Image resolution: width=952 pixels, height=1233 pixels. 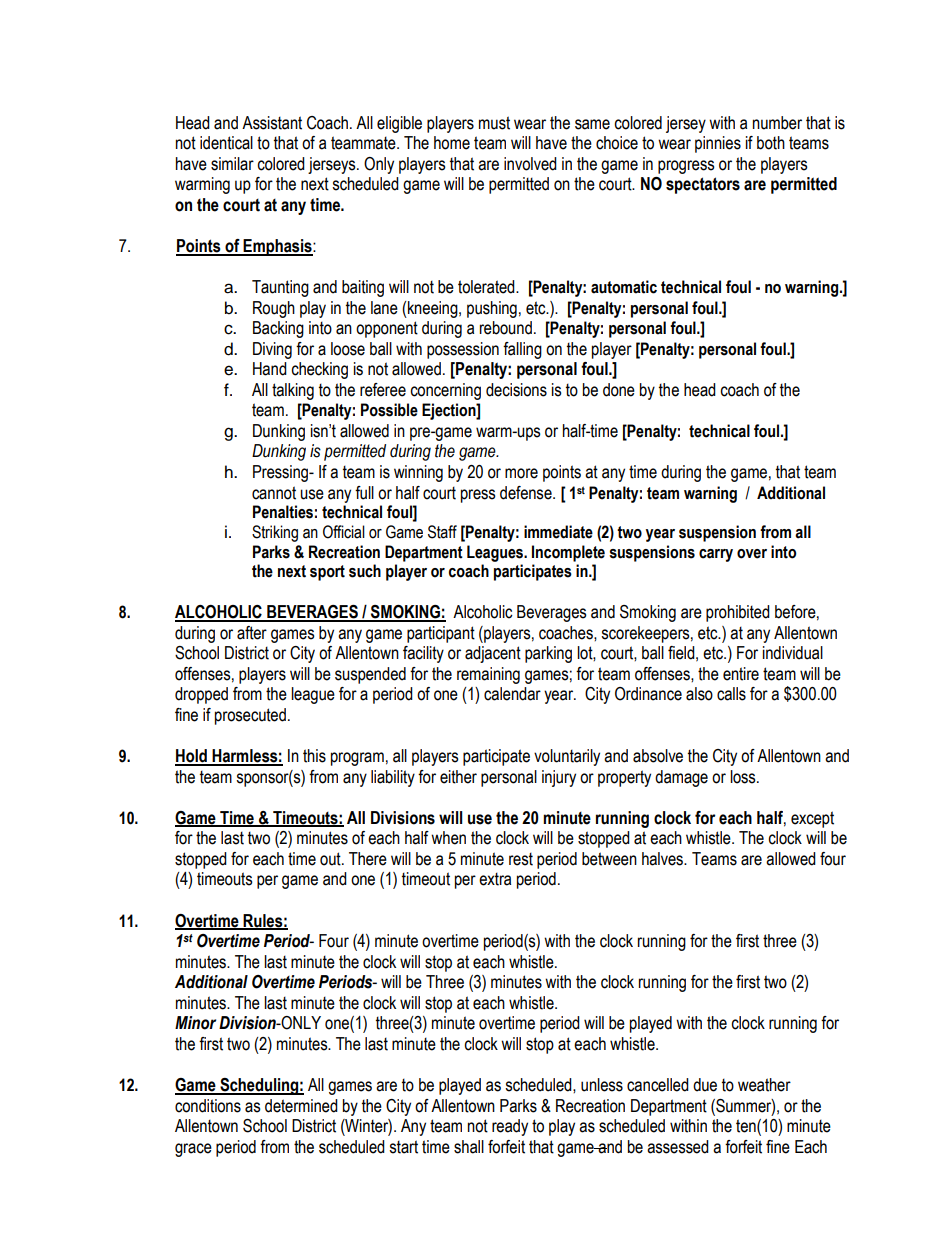 I want to click on ready, so click(x=510, y=1127).
